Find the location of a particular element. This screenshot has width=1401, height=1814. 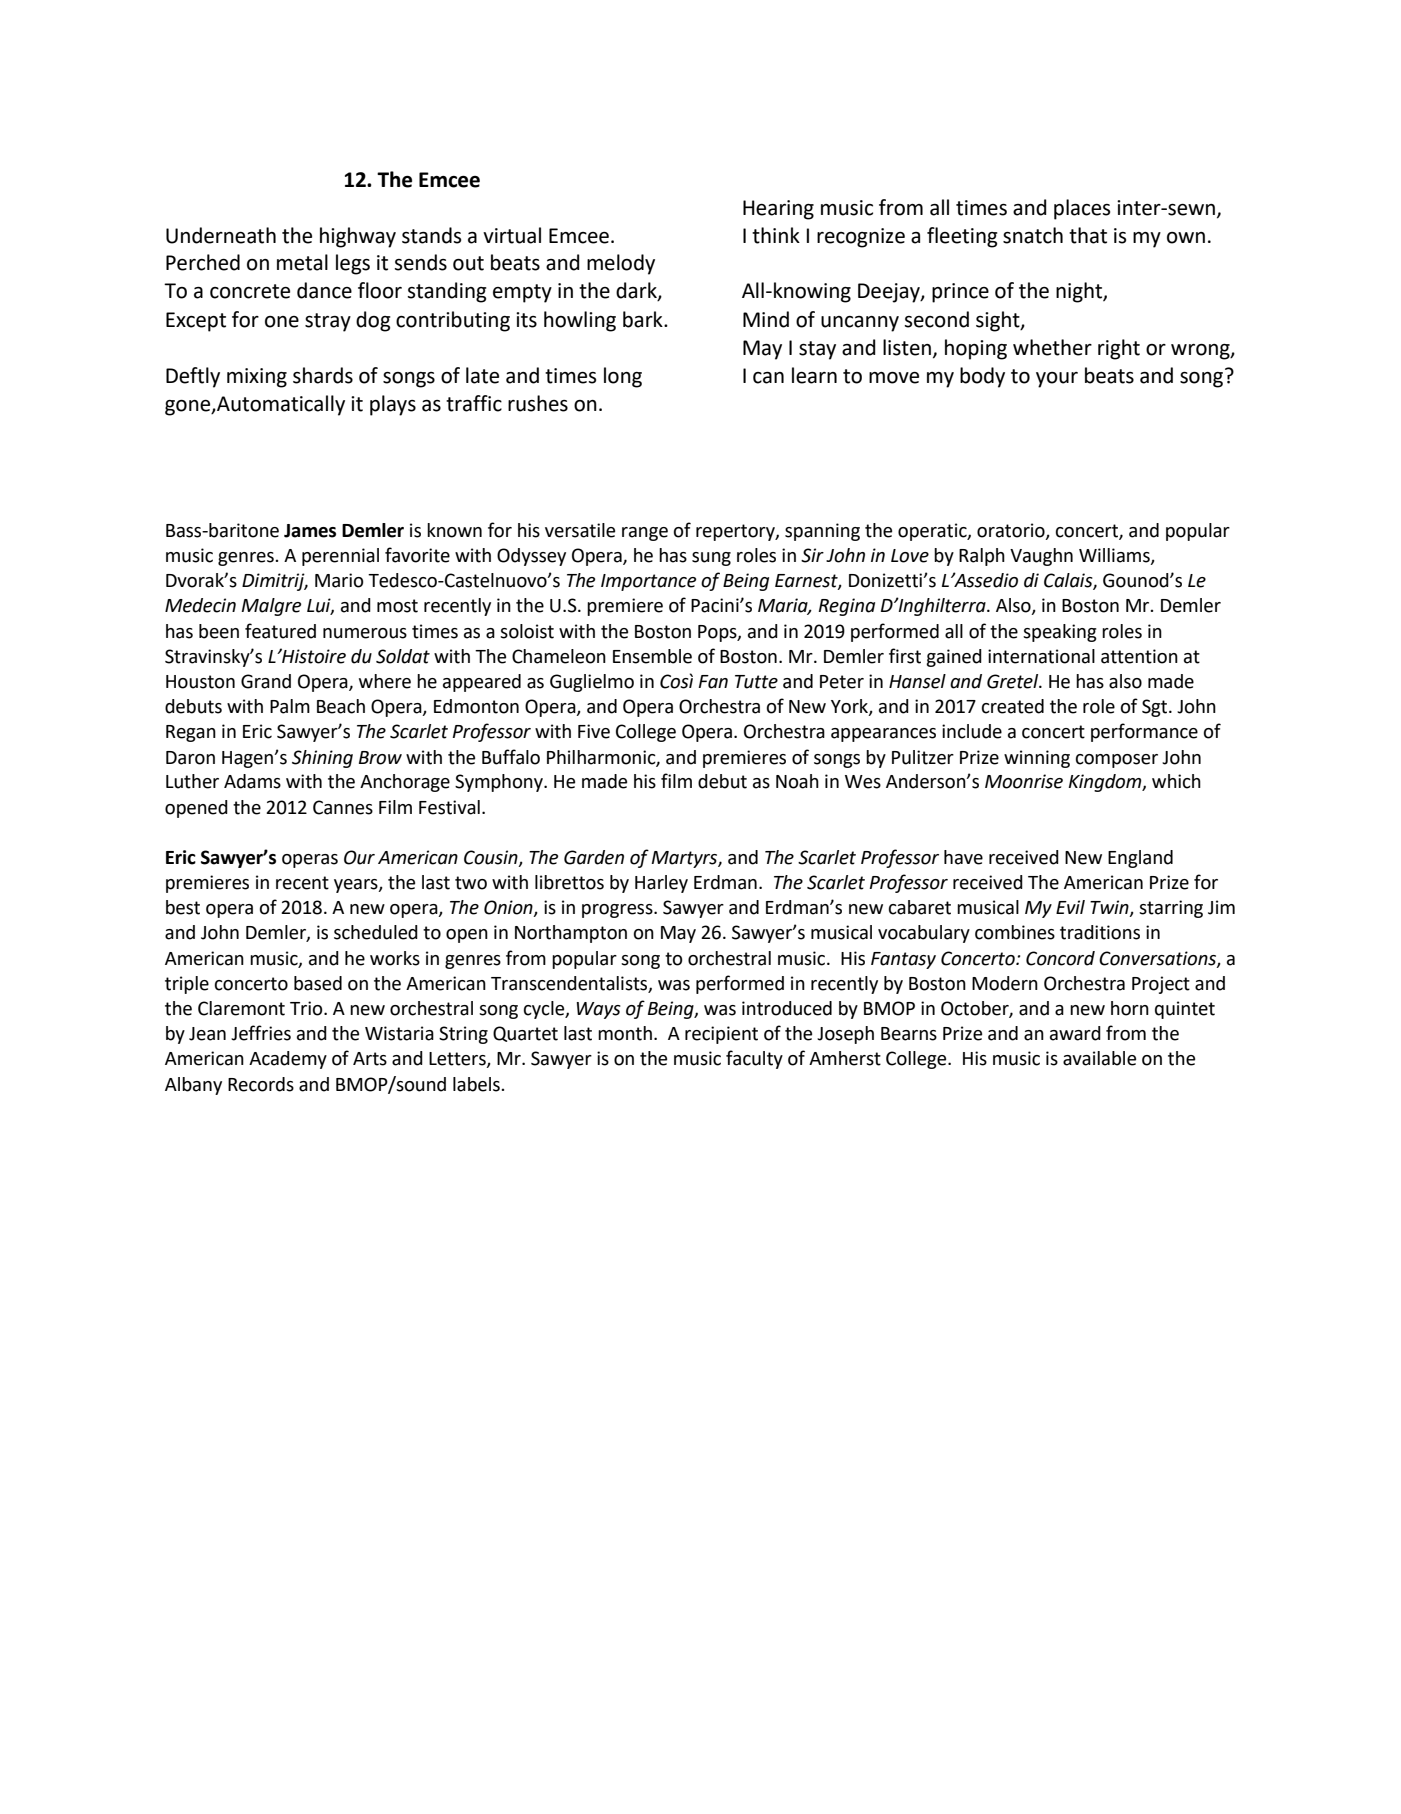

highway is located at coordinates (358, 237).
